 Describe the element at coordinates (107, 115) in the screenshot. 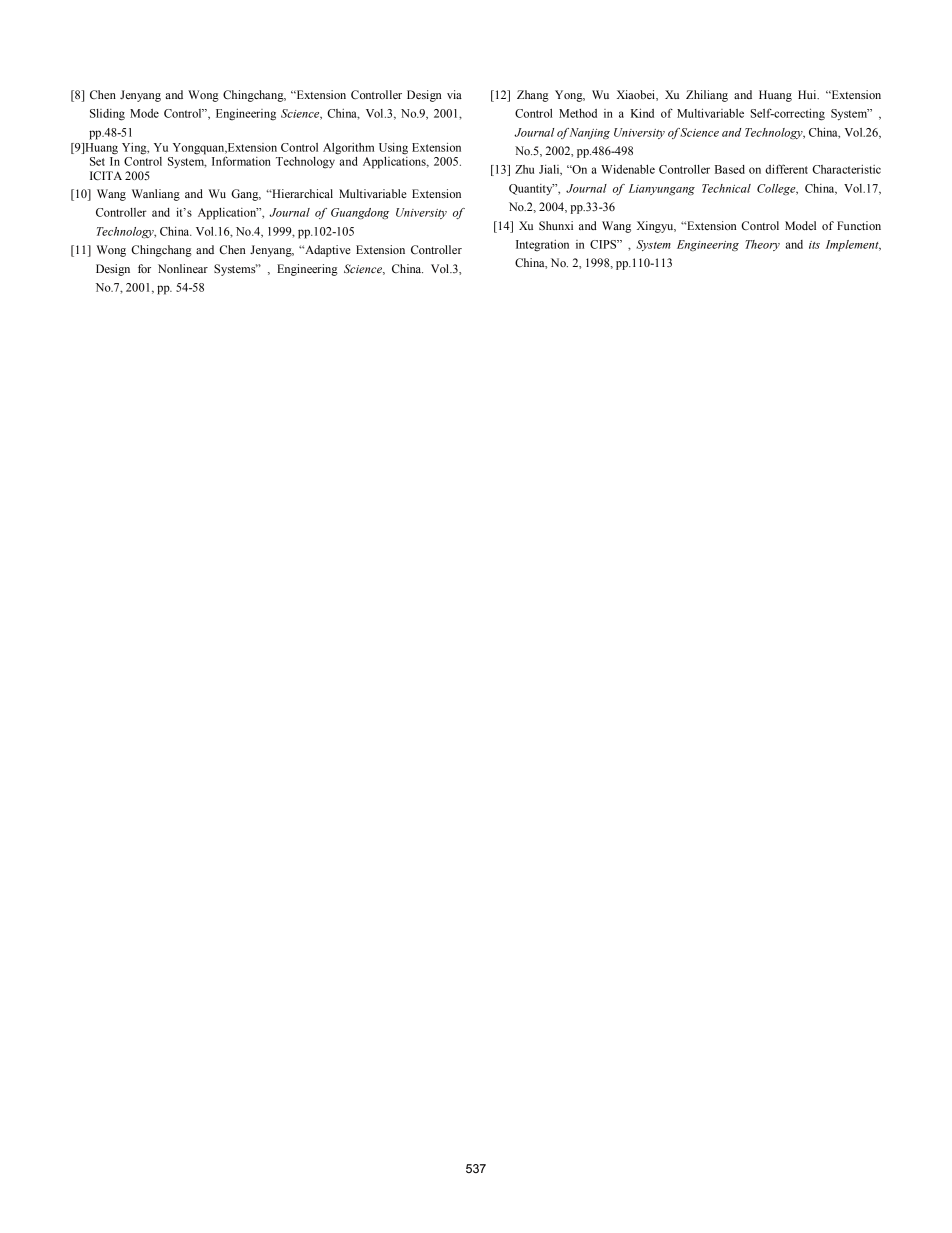

I see `Sliding` at that location.
